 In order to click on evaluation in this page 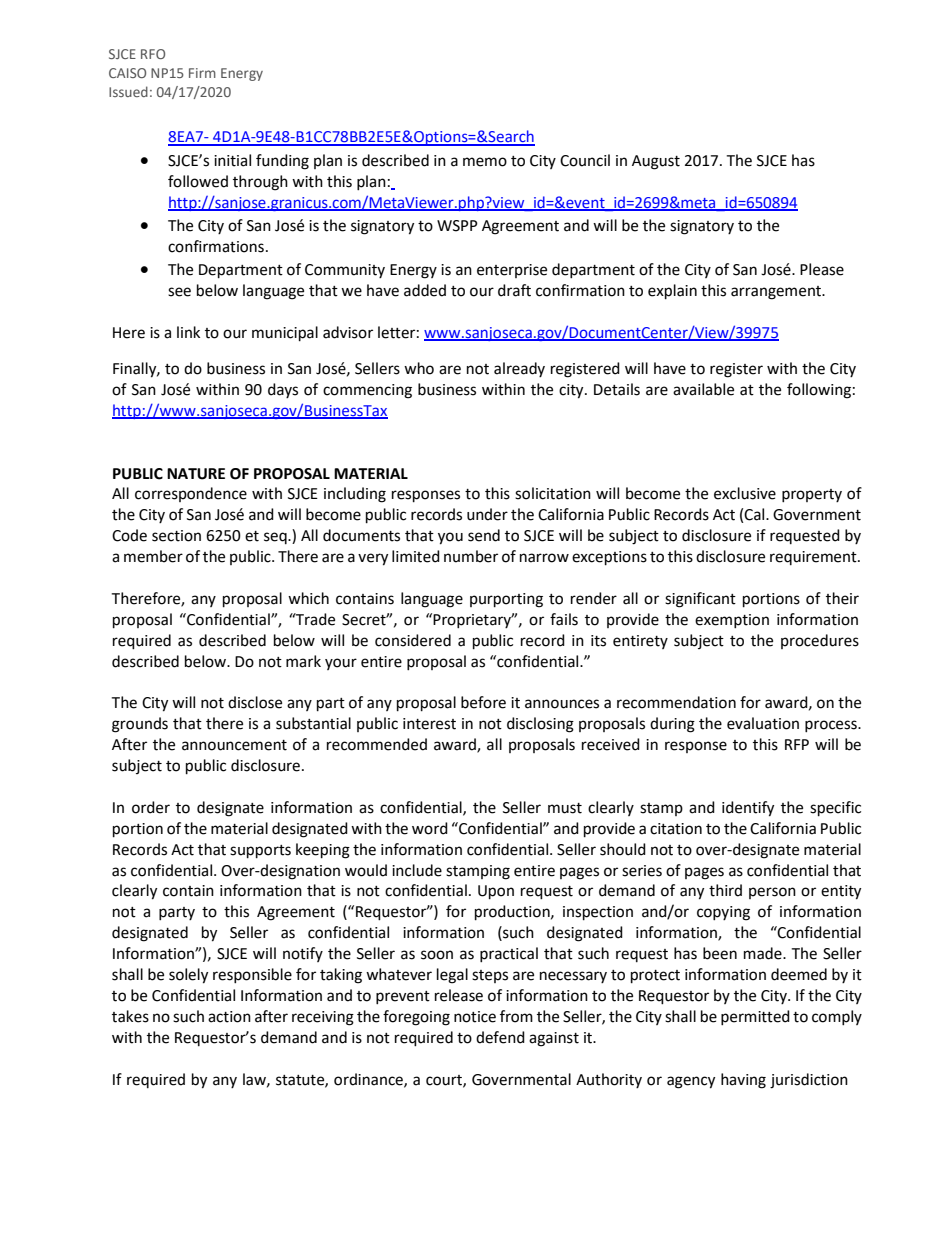, I will do `click(763, 723)`.
